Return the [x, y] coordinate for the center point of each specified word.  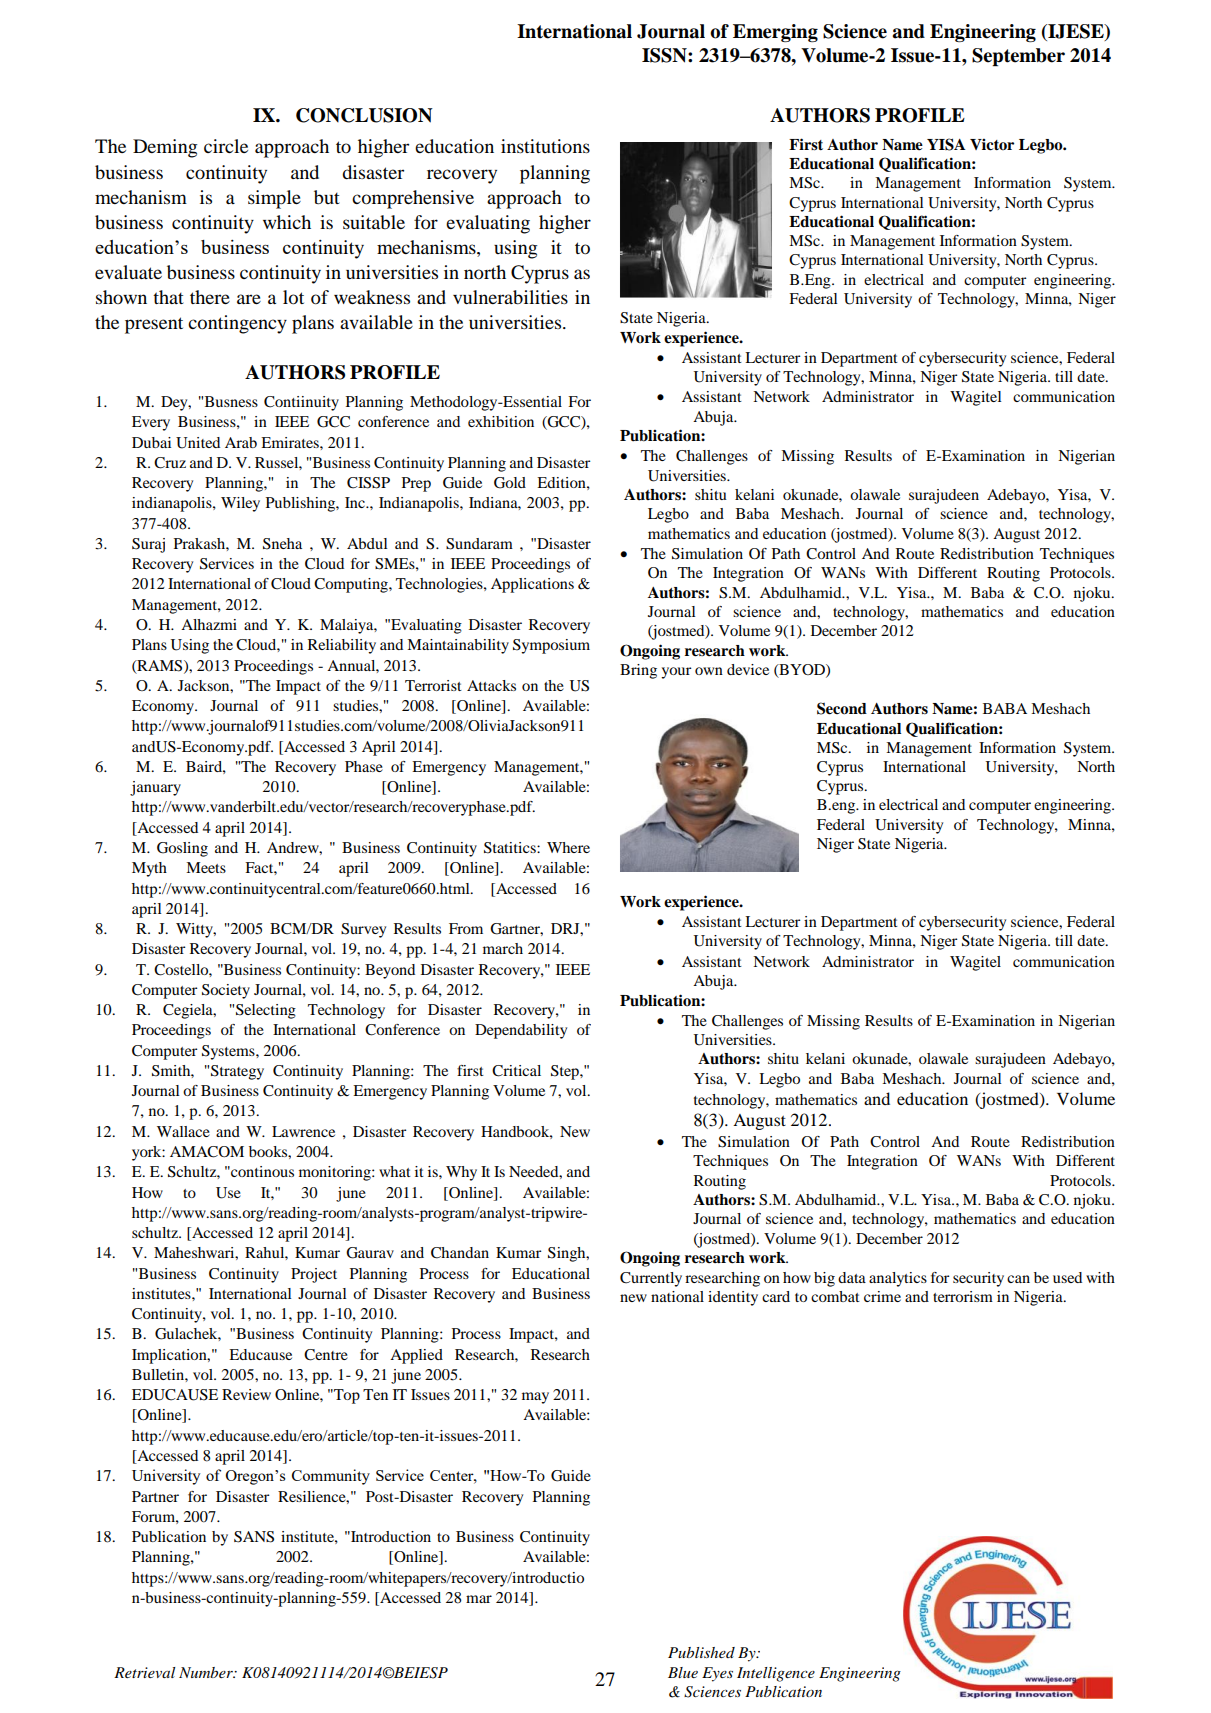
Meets [206, 867]
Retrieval [145, 1672]
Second [842, 708]
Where [568, 847]
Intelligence [776, 1674]
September [1018, 57]
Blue [683, 1672]
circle [226, 146]
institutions [545, 146]
